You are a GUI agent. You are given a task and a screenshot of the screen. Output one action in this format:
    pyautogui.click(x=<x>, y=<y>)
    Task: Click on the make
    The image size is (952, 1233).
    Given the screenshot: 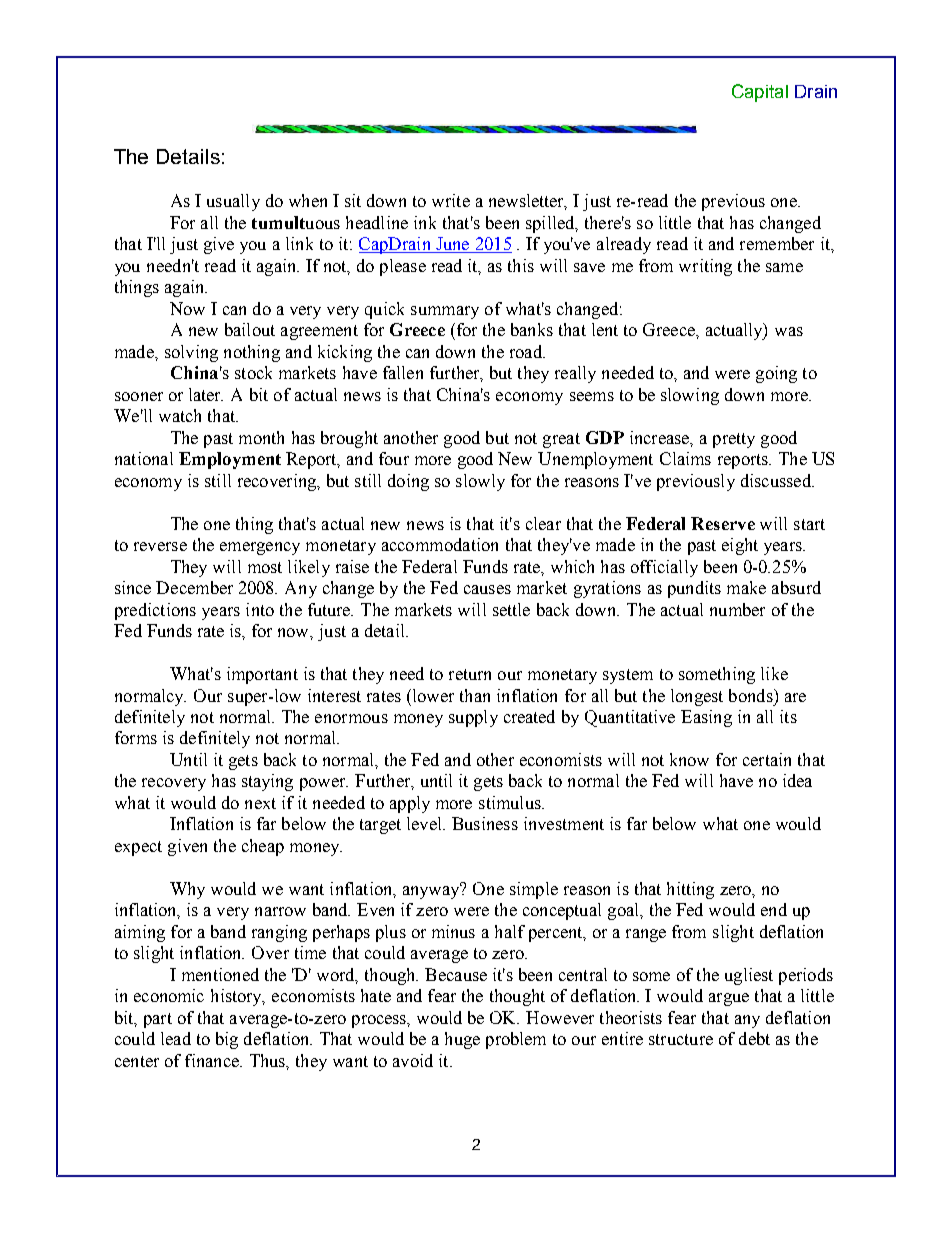 What is the action you would take?
    pyautogui.click(x=746, y=587)
